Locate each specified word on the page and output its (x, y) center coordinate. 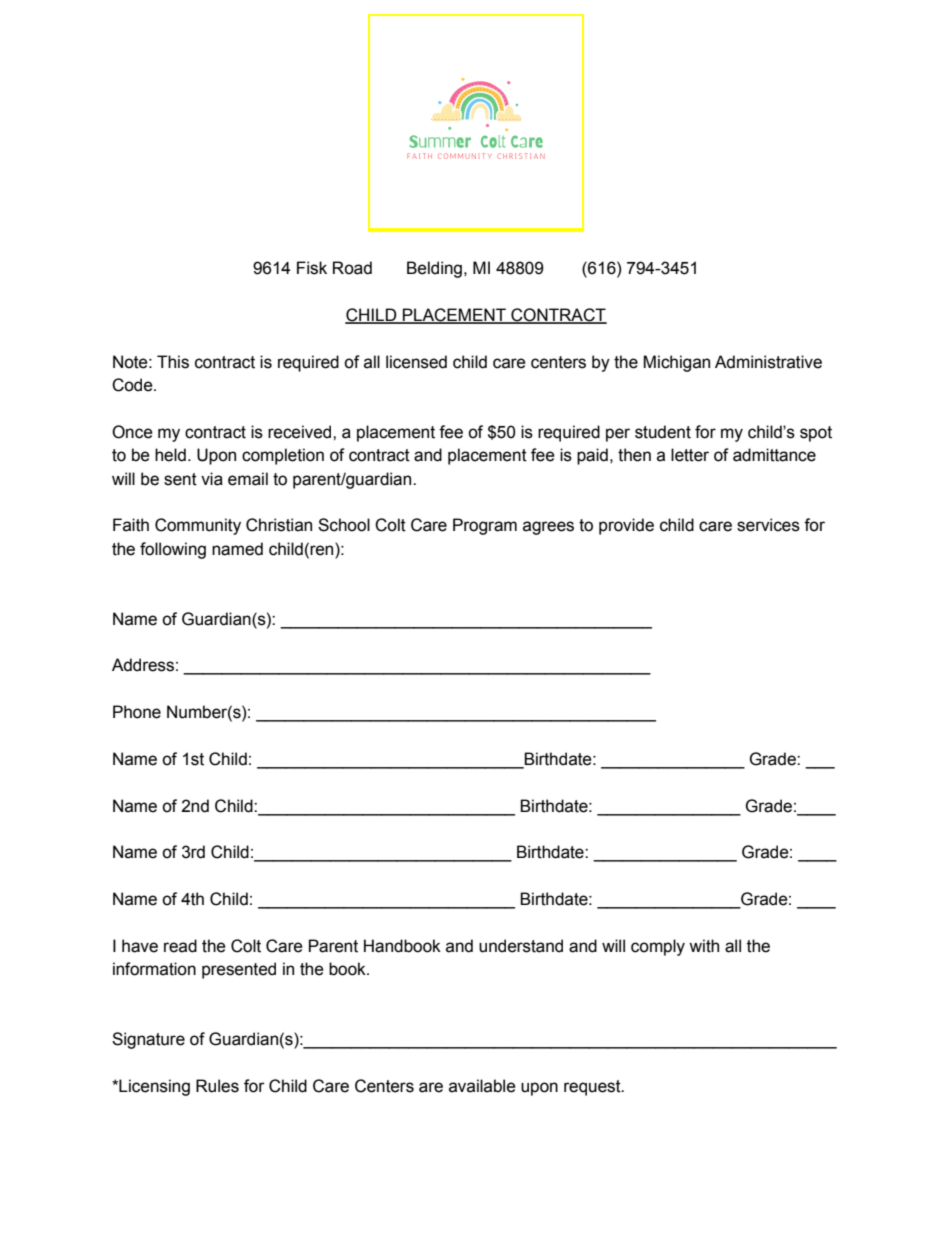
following (173, 550)
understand (521, 946)
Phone (137, 712)
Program (485, 526)
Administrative (768, 362)
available (482, 1086)
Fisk (312, 268)
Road (352, 268)
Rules (217, 1086)
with (704, 946)
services (768, 525)
